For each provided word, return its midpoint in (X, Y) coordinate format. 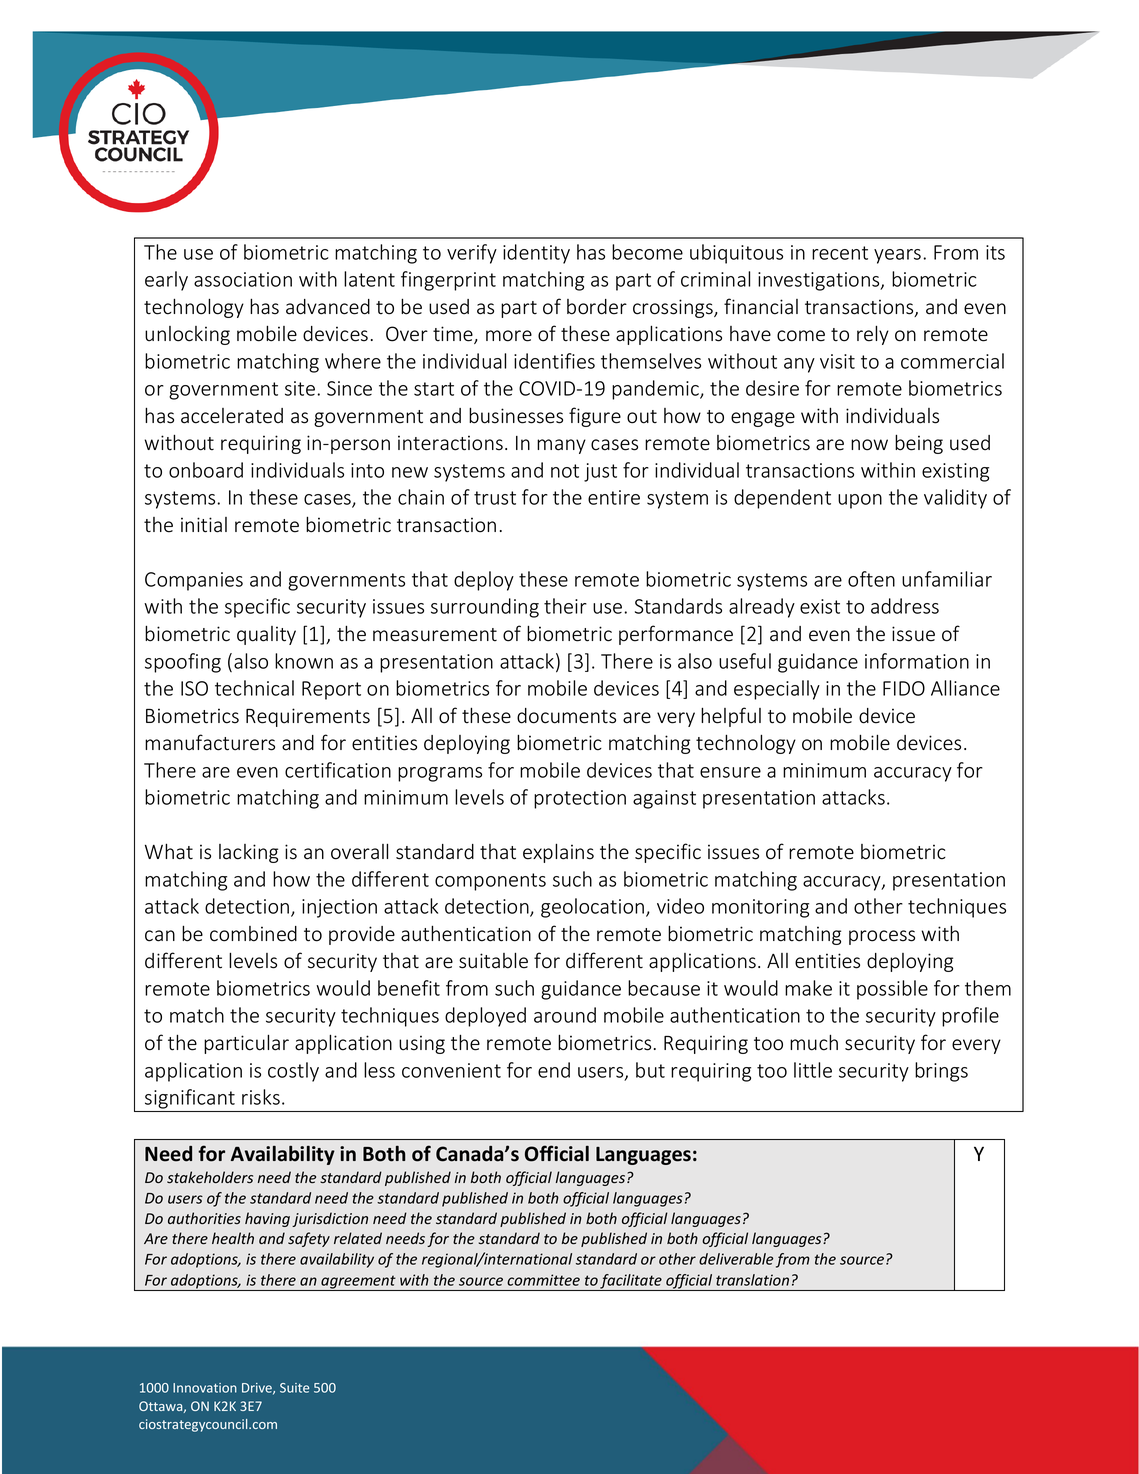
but (650, 1070)
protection (580, 799)
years (899, 256)
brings (941, 1072)
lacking (248, 853)
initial (204, 525)
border (597, 307)
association (243, 279)
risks (261, 1097)
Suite (294, 1388)
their (565, 606)
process (882, 937)
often (871, 579)
